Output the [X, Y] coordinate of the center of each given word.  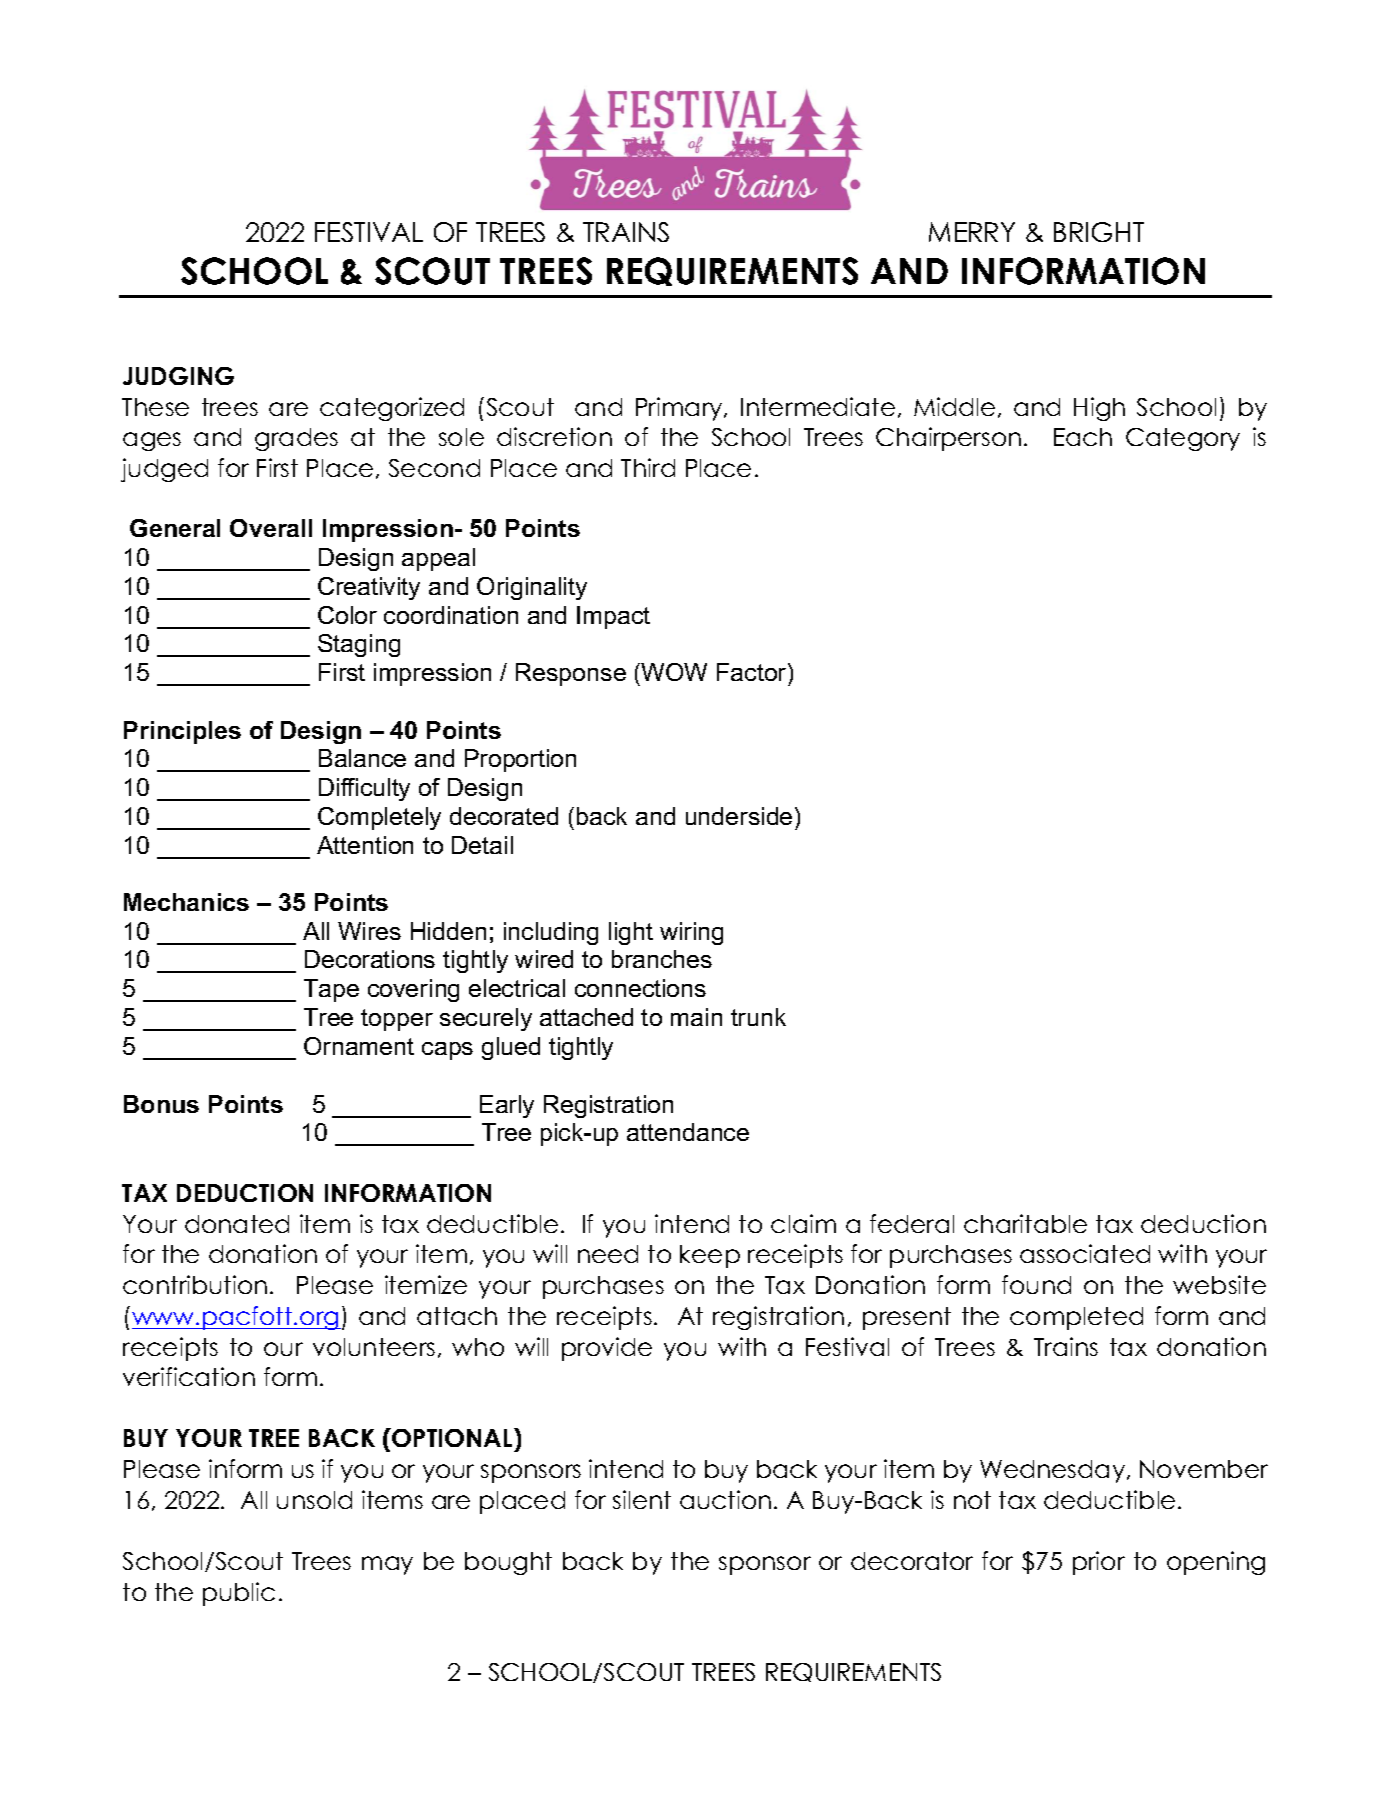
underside [739, 816]
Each [1083, 437]
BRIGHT [1099, 232]
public [239, 1594]
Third [648, 467]
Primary [680, 409]
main [696, 1017]
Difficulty [364, 789]
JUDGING [178, 376]
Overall [271, 528]
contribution [195, 1284]
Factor [753, 672]
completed [1076, 1318]
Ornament [359, 1046]
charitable [1025, 1223]
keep [710, 1256]
